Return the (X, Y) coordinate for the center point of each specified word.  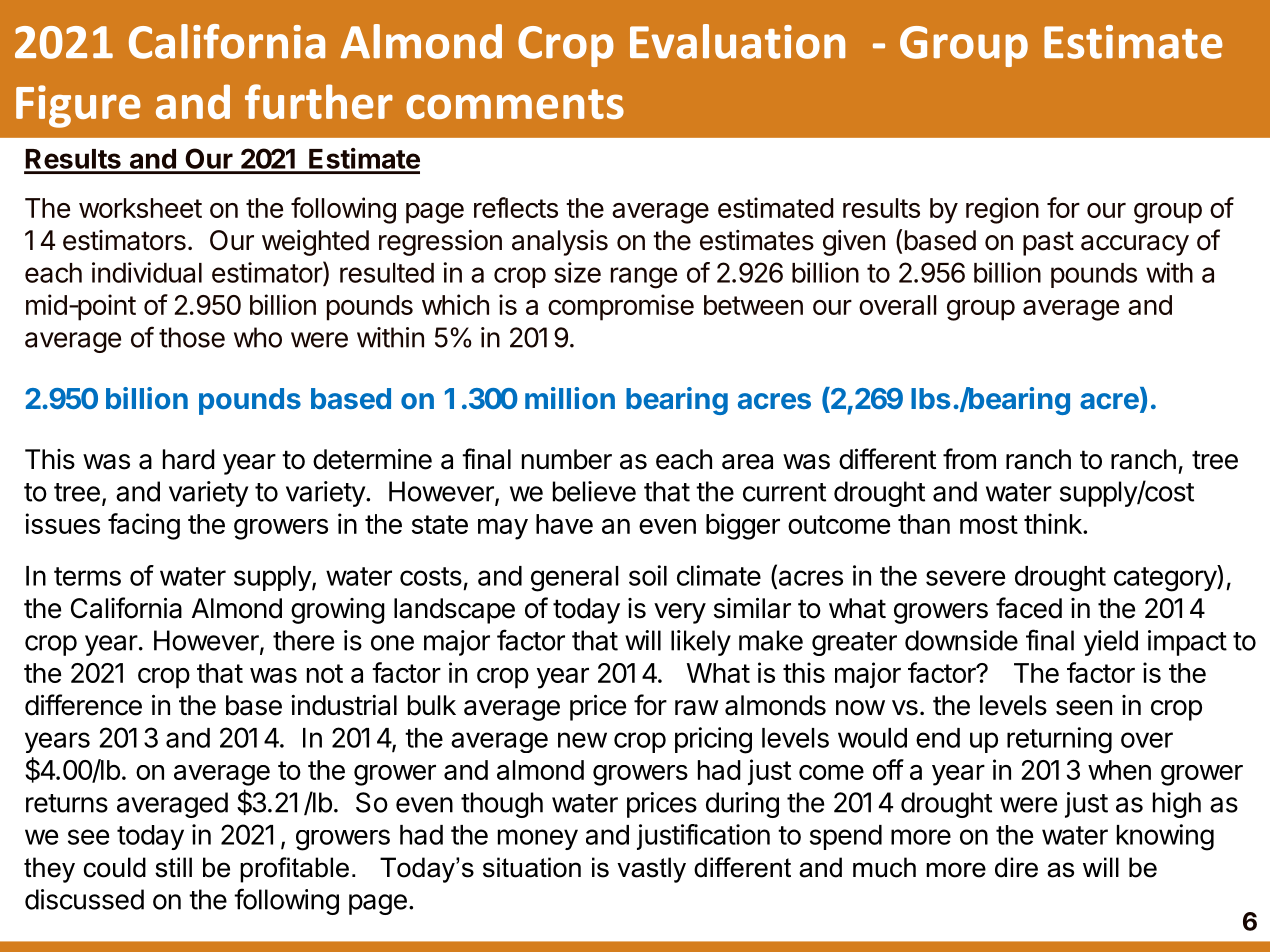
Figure (78, 106)
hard (189, 459)
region (1002, 210)
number (567, 459)
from (969, 459)
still (173, 867)
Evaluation (737, 41)
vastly (651, 870)
